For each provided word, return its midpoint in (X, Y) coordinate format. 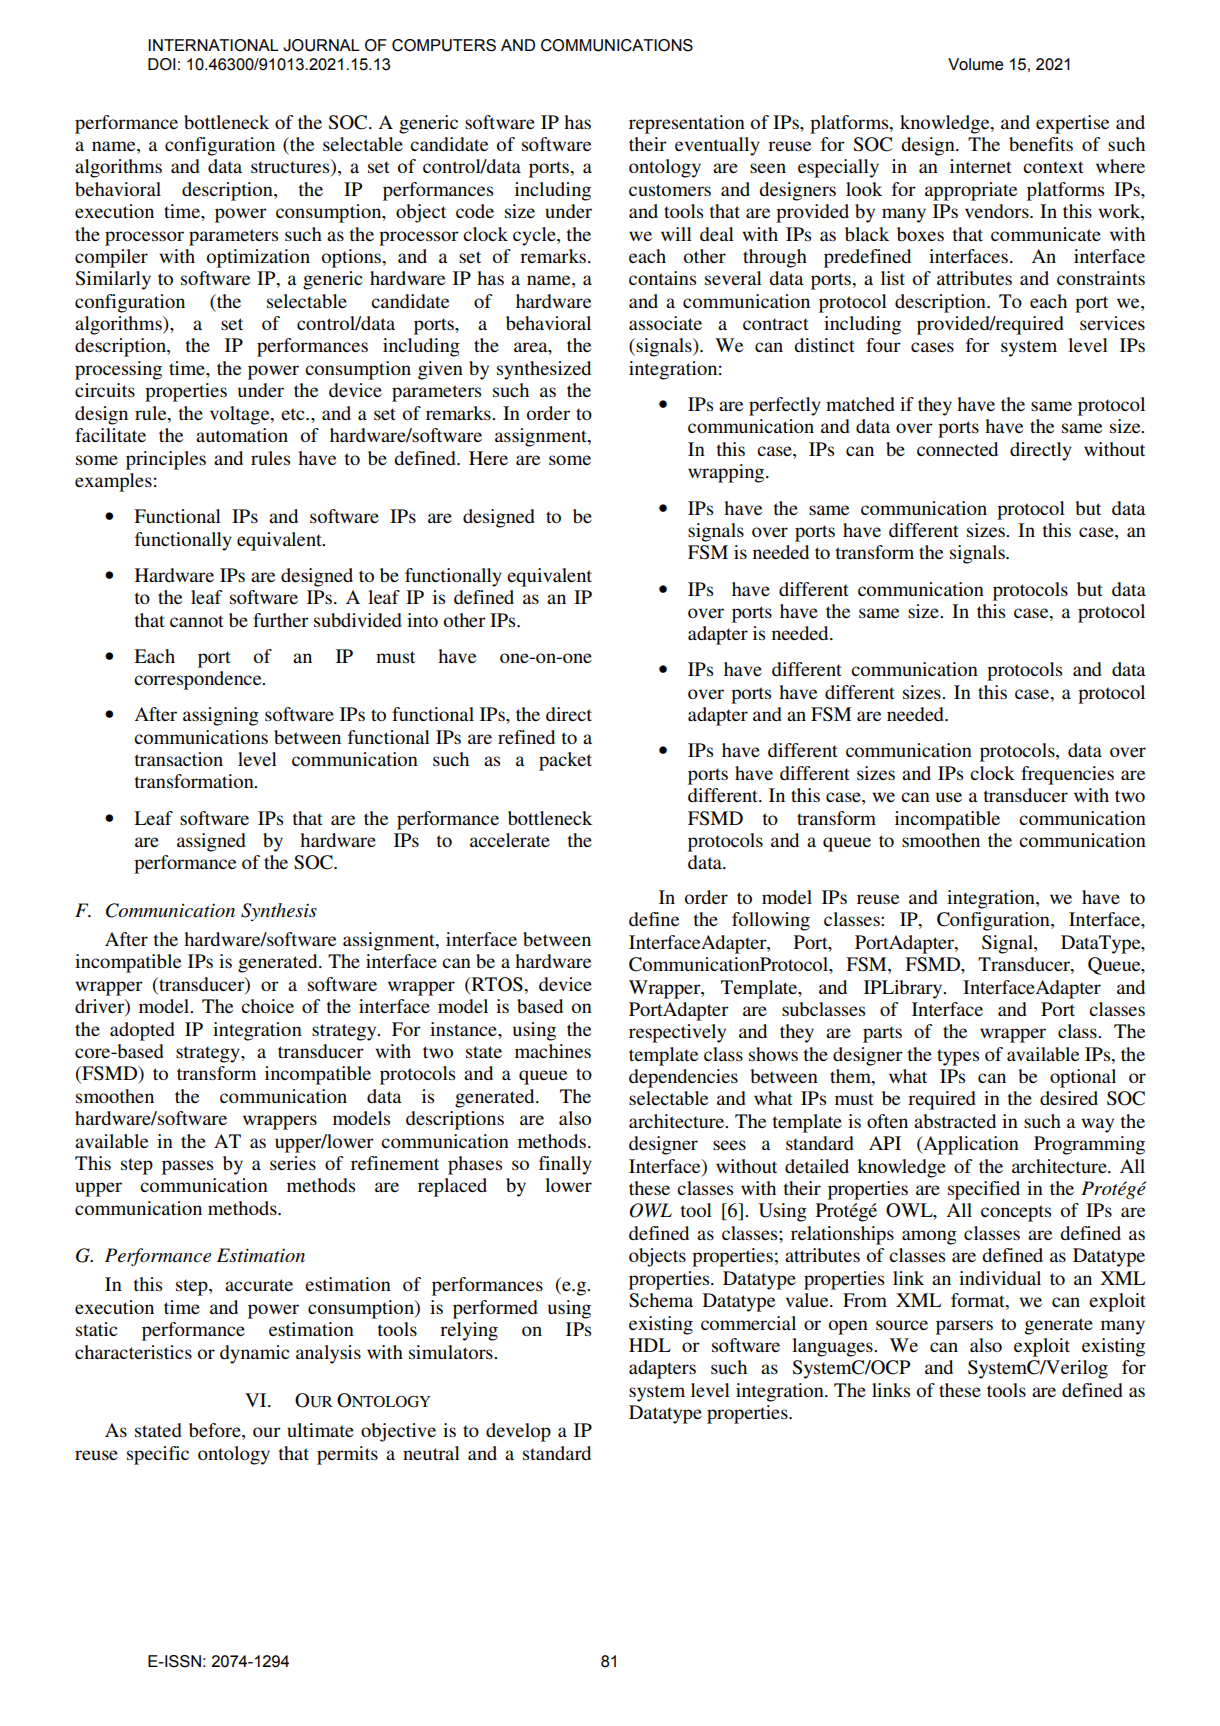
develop (518, 1432)
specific (158, 1455)
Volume (975, 64)
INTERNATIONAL (213, 45)
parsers (964, 1327)
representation (687, 124)
